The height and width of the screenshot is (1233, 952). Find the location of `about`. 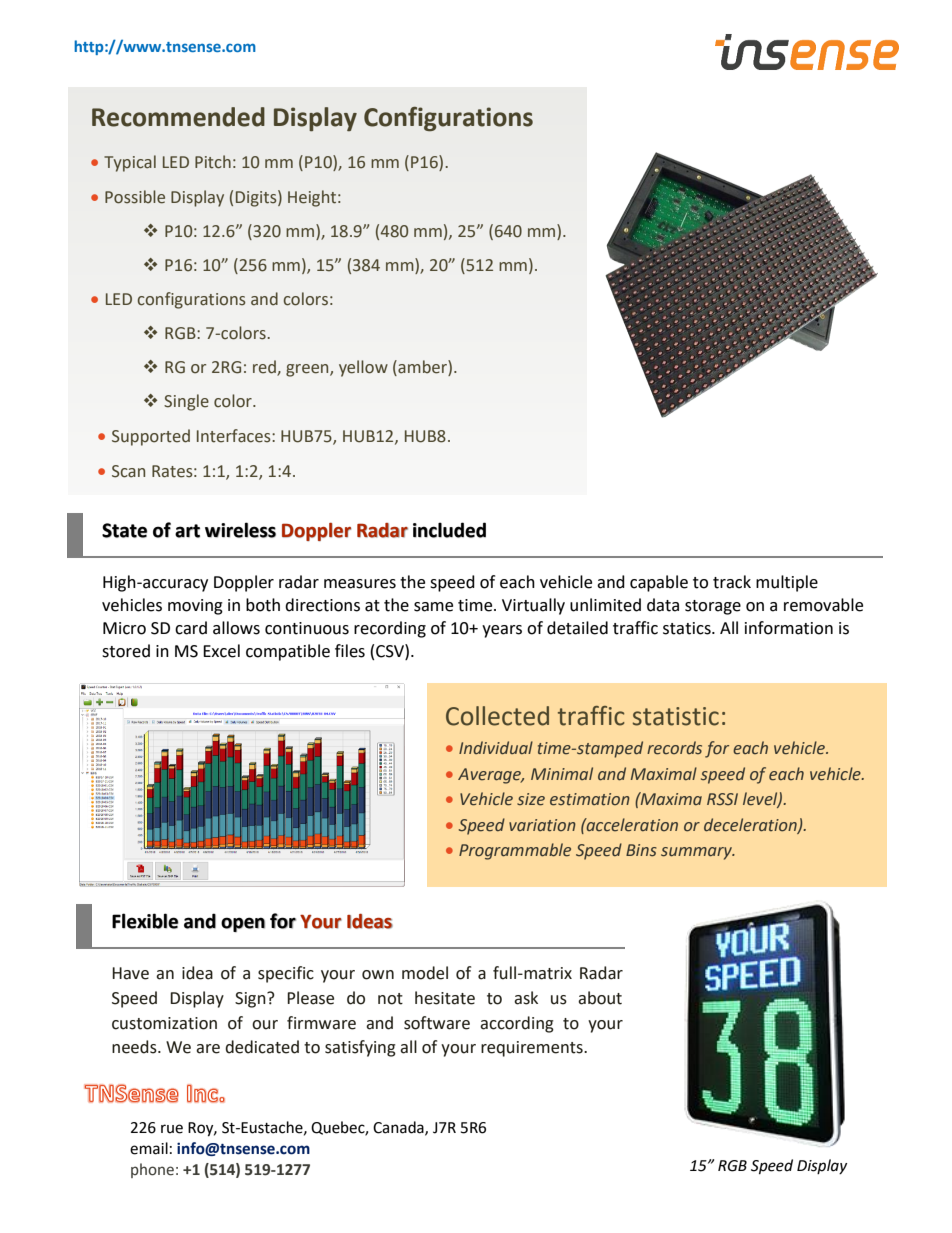

about is located at coordinates (600, 998).
